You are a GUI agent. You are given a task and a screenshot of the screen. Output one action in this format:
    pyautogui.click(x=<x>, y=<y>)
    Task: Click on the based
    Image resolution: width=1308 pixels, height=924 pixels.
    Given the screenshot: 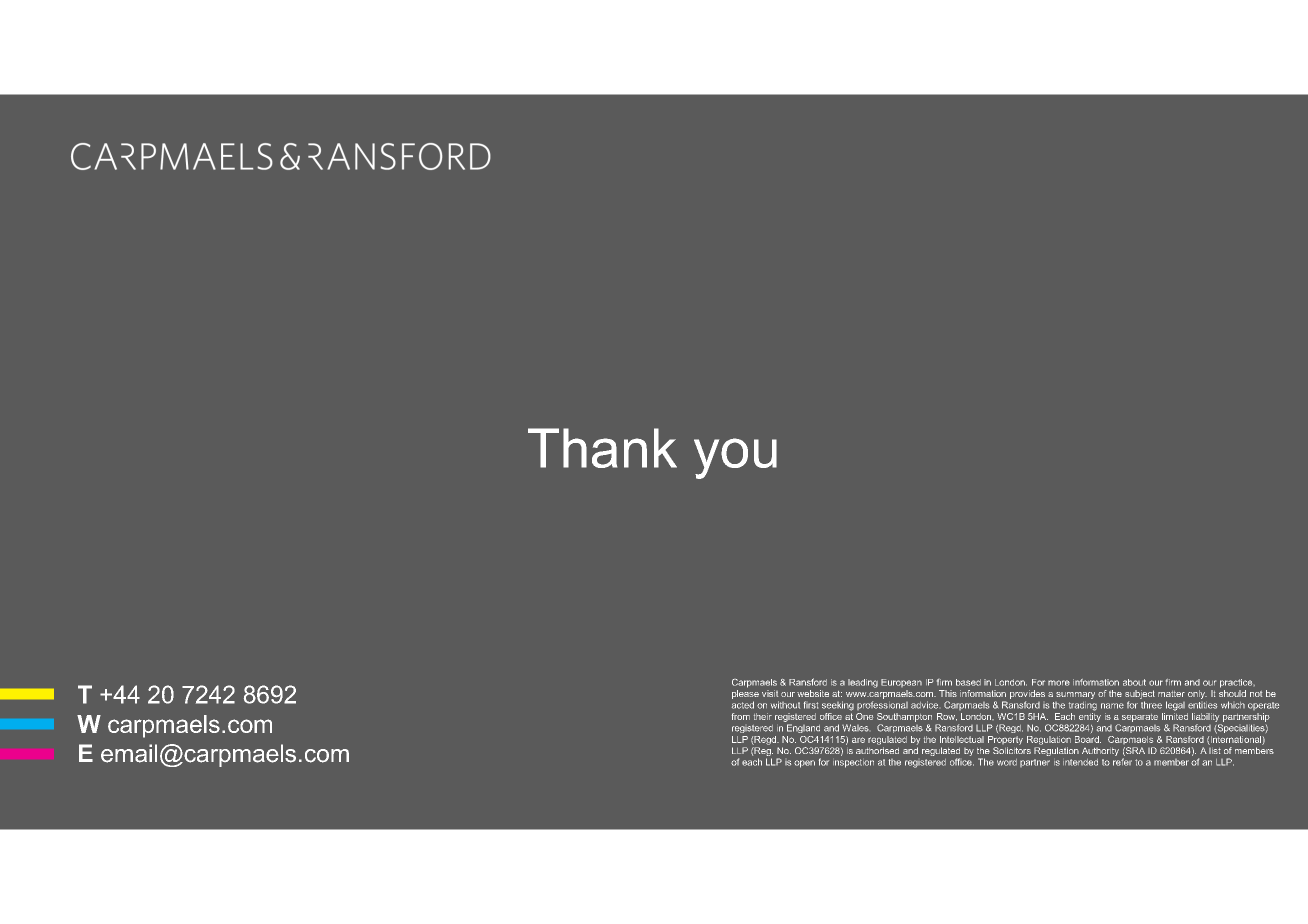 What is the action you would take?
    pyautogui.click(x=968, y=682)
